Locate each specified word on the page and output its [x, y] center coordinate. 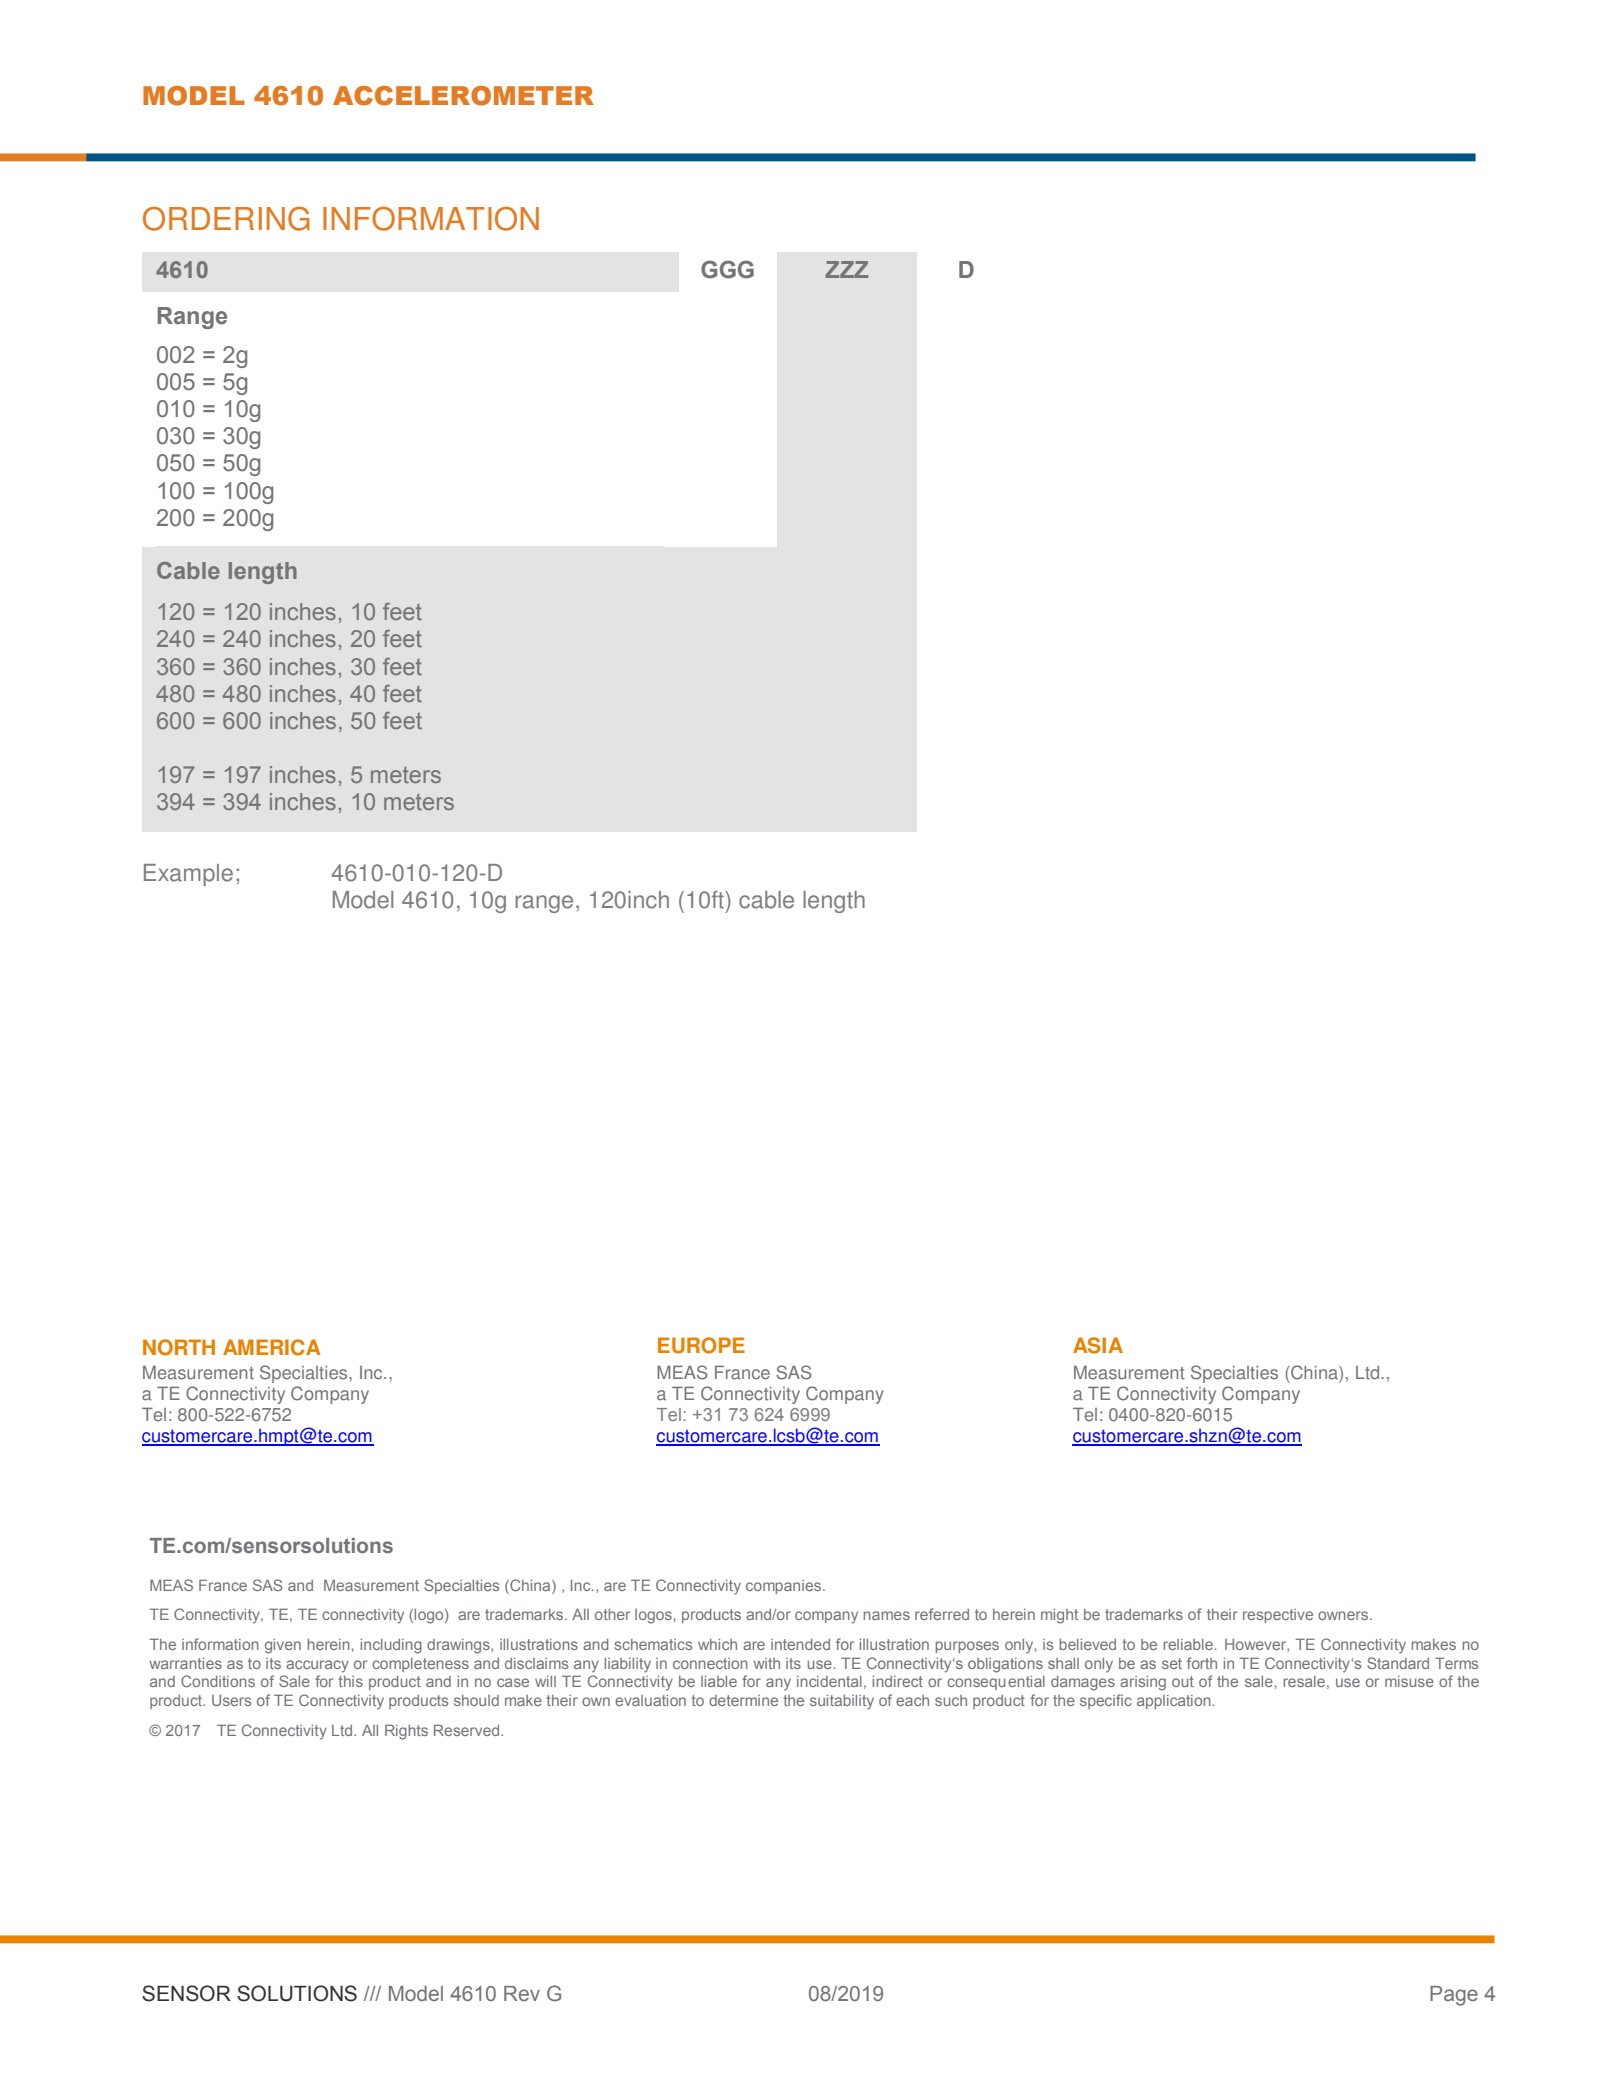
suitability [842, 1702]
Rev [522, 1993]
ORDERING [226, 219]
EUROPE [701, 1345]
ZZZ [846, 269]
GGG [727, 269]
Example [188, 875]
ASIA [1098, 1345]
